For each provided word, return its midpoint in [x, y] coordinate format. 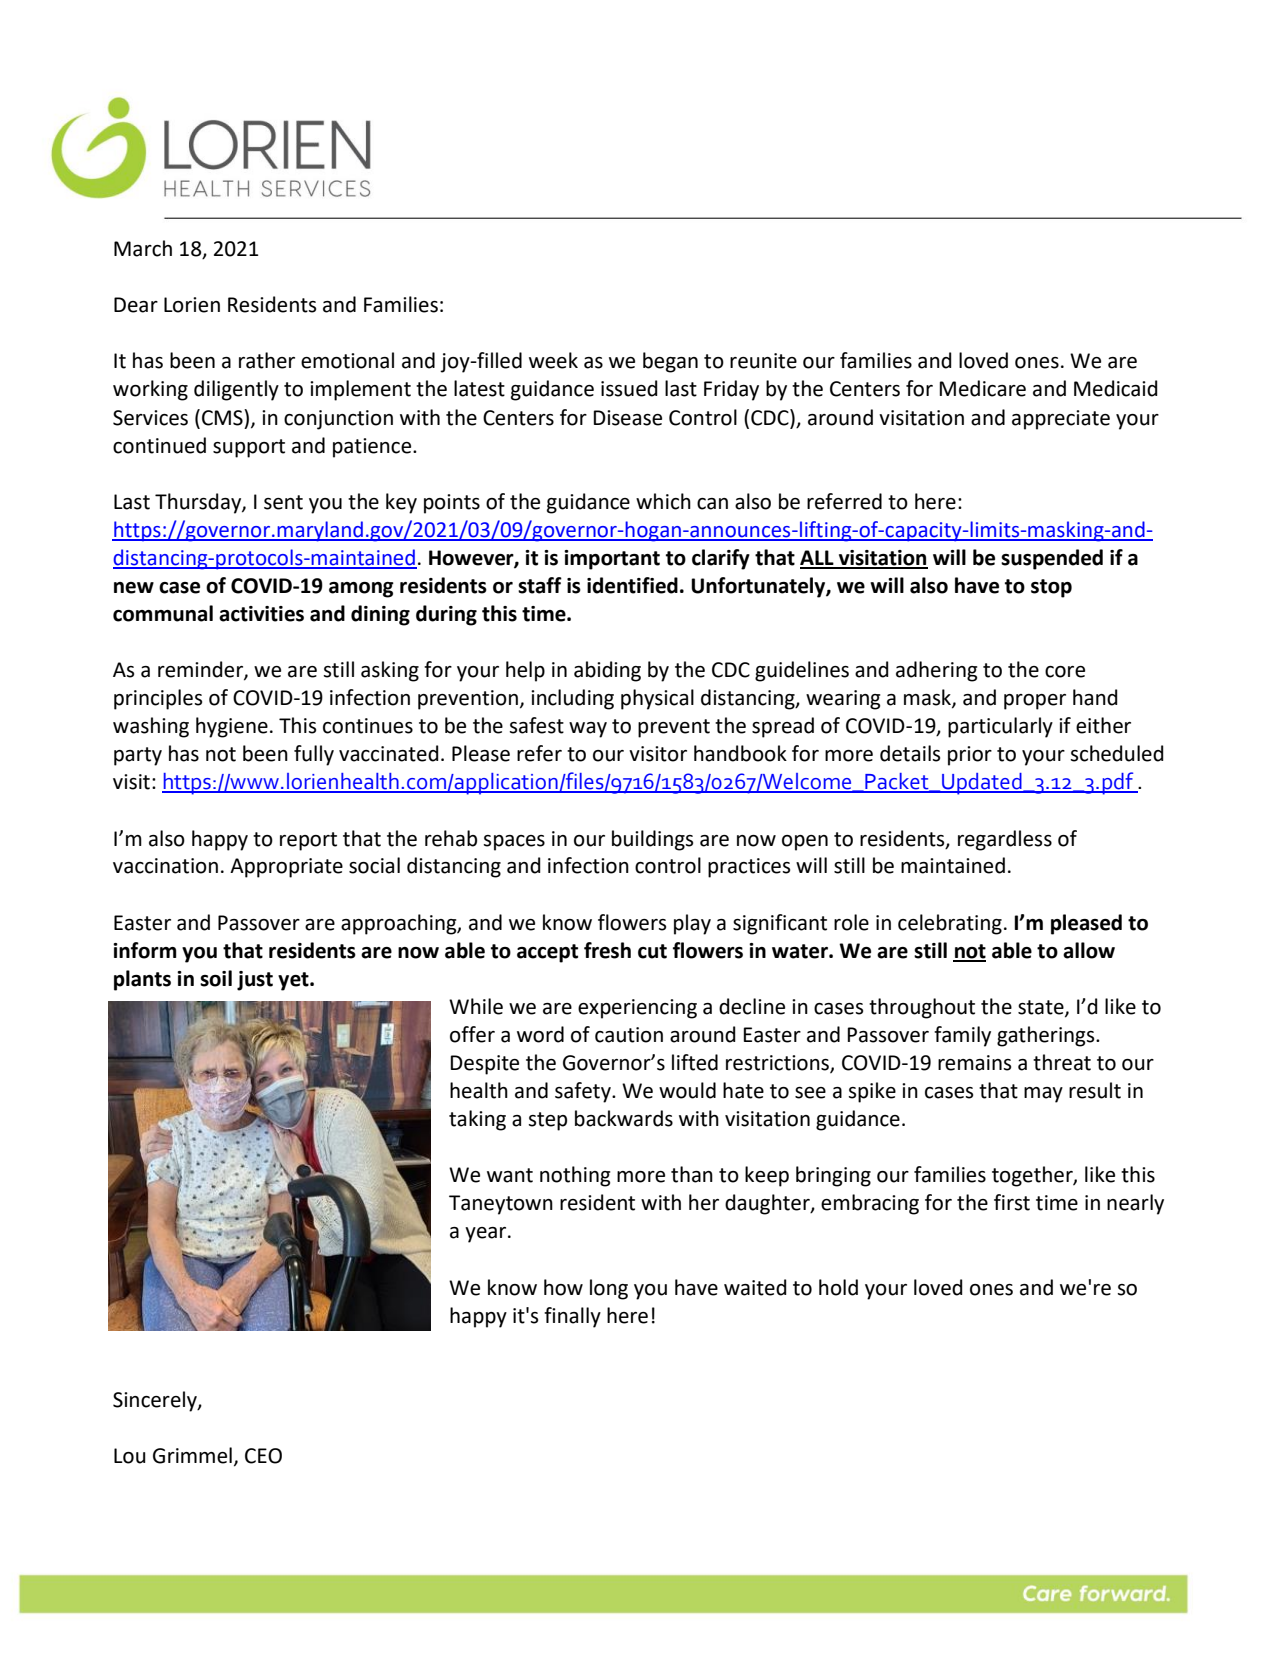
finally [572, 1317]
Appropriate [286, 868]
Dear [136, 305]
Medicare [983, 388]
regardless [1005, 840]
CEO [263, 1456]
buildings [652, 840]
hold [838, 1287]
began [670, 362]
